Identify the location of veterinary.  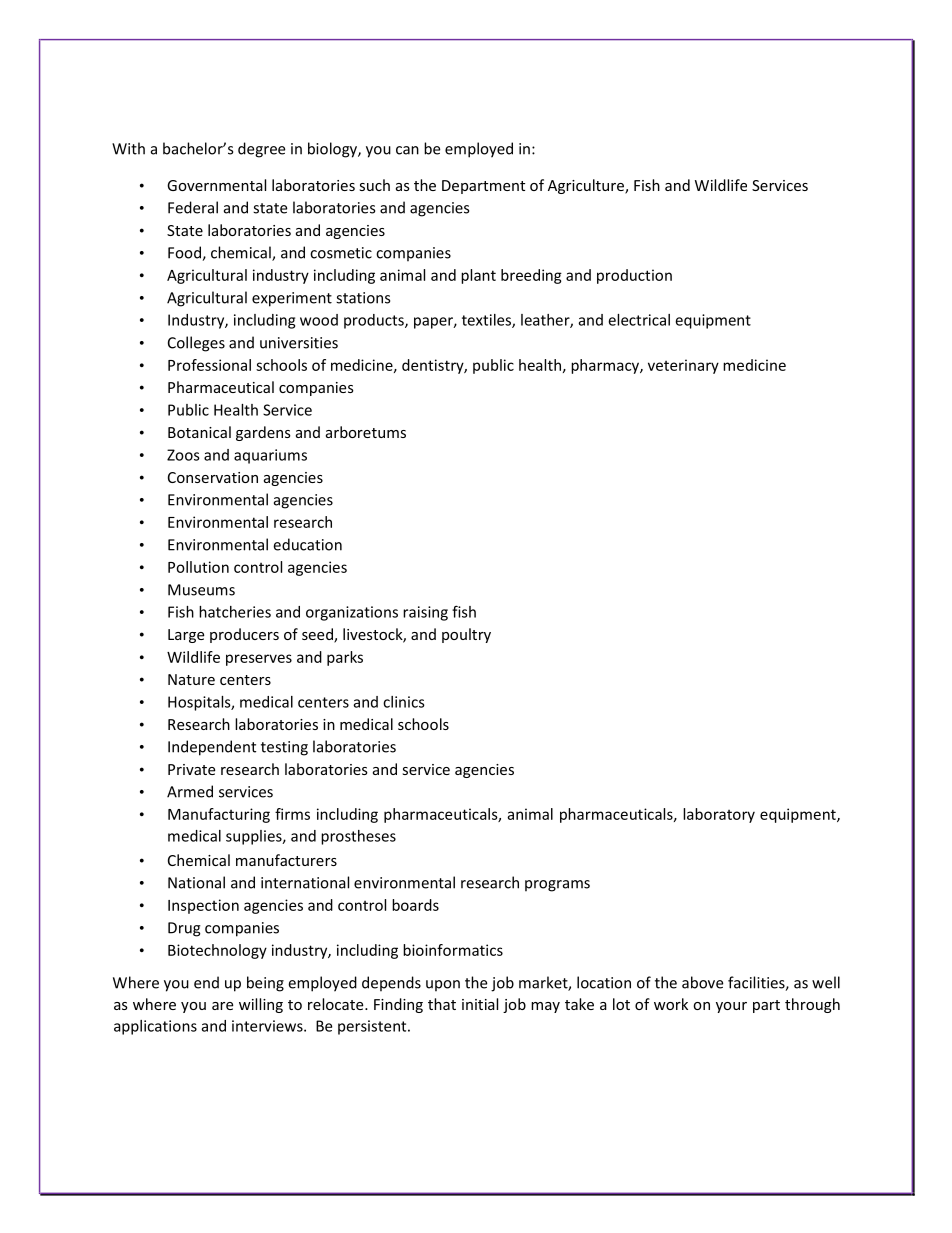
(683, 366).
